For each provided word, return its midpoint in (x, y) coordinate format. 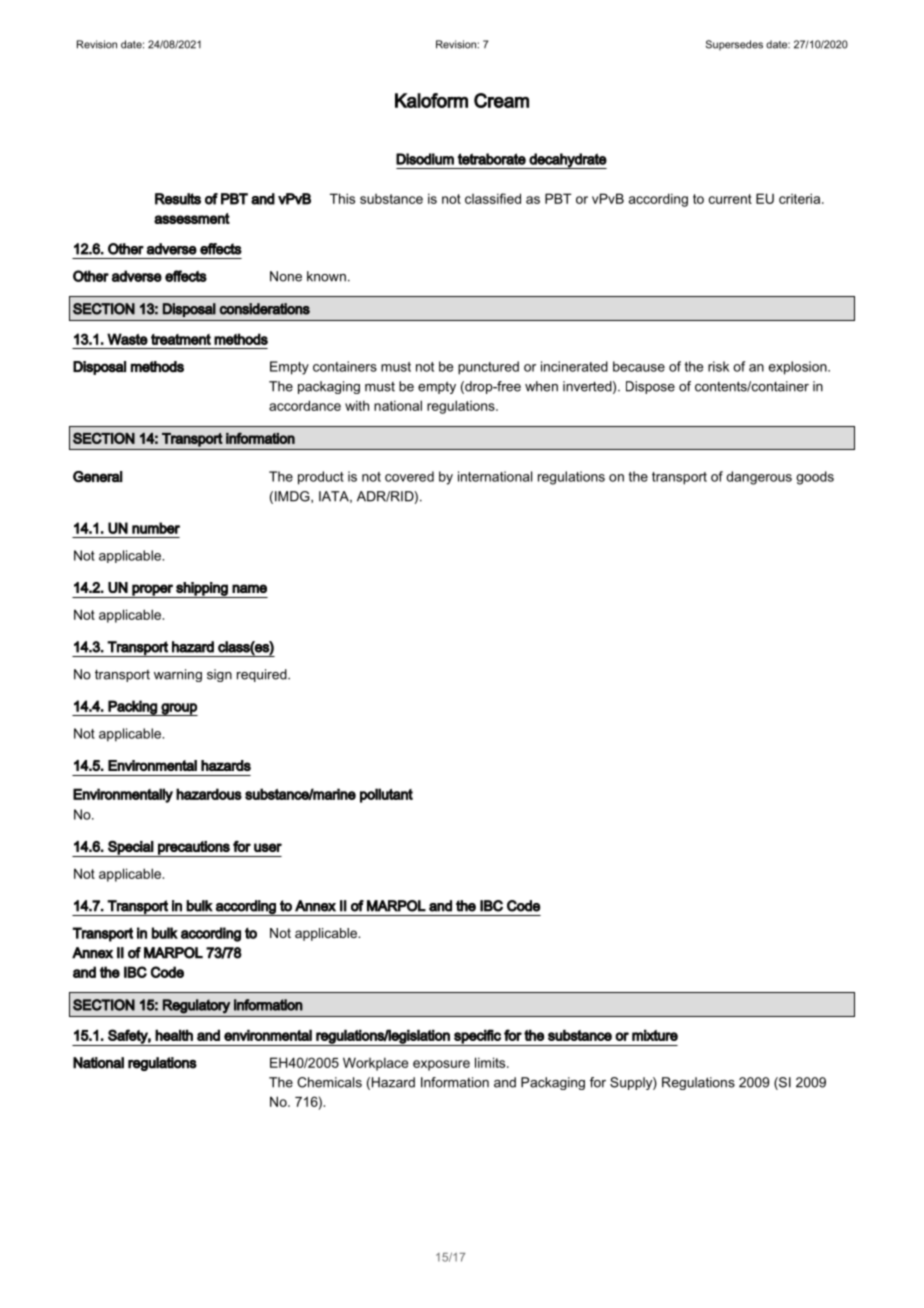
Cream (501, 100)
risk (718, 366)
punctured (488, 368)
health (174, 1035)
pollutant (386, 795)
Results (178, 199)
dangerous (759, 478)
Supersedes (734, 45)
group (178, 709)
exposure (441, 1065)
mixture (655, 1035)
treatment (181, 339)
